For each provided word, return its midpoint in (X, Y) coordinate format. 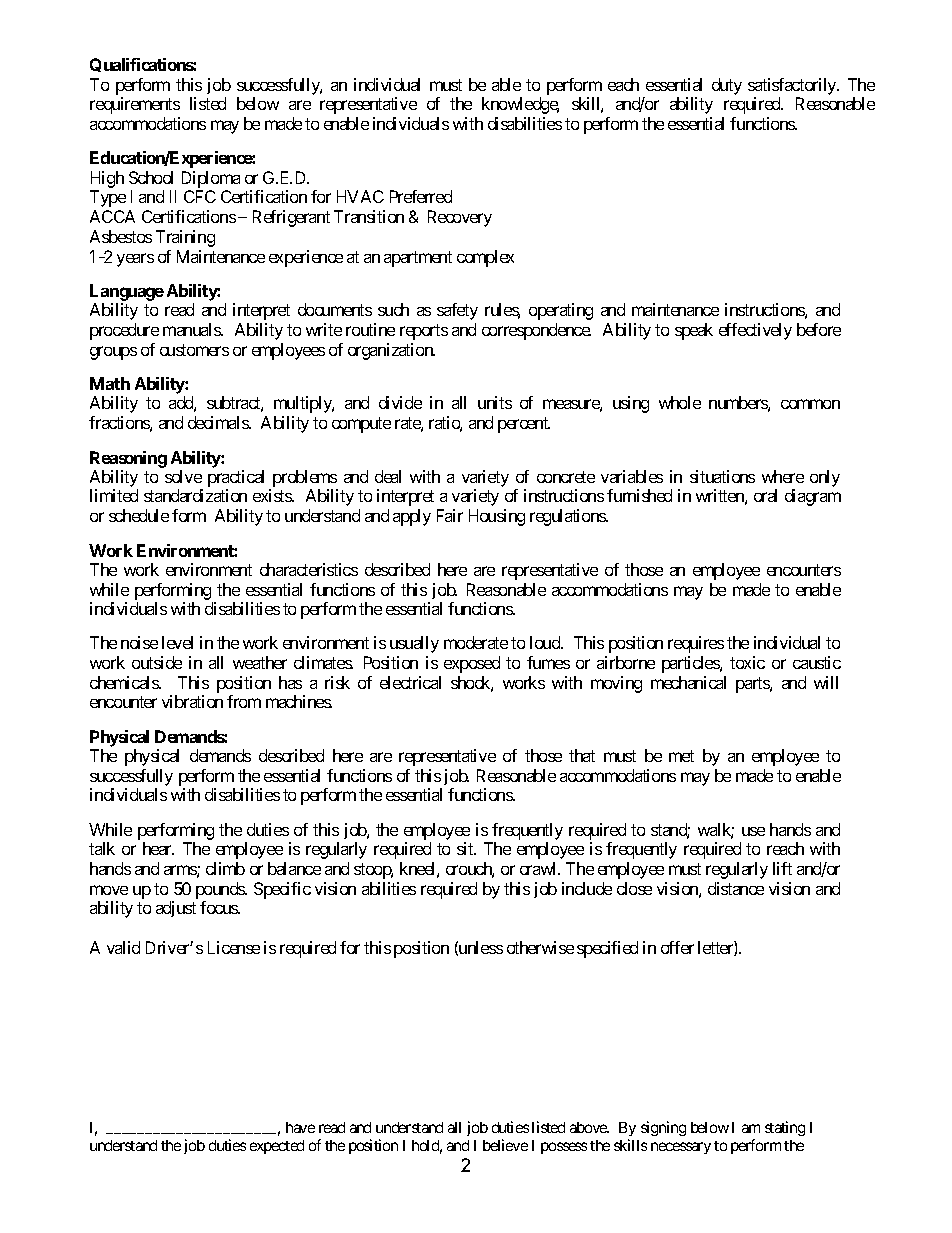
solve (183, 476)
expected (277, 1147)
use (753, 831)
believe (505, 1145)
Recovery (460, 218)
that (582, 755)
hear (158, 848)
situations (722, 476)
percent (524, 425)
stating (785, 1128)
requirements (135, 105)
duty (727, 86)
